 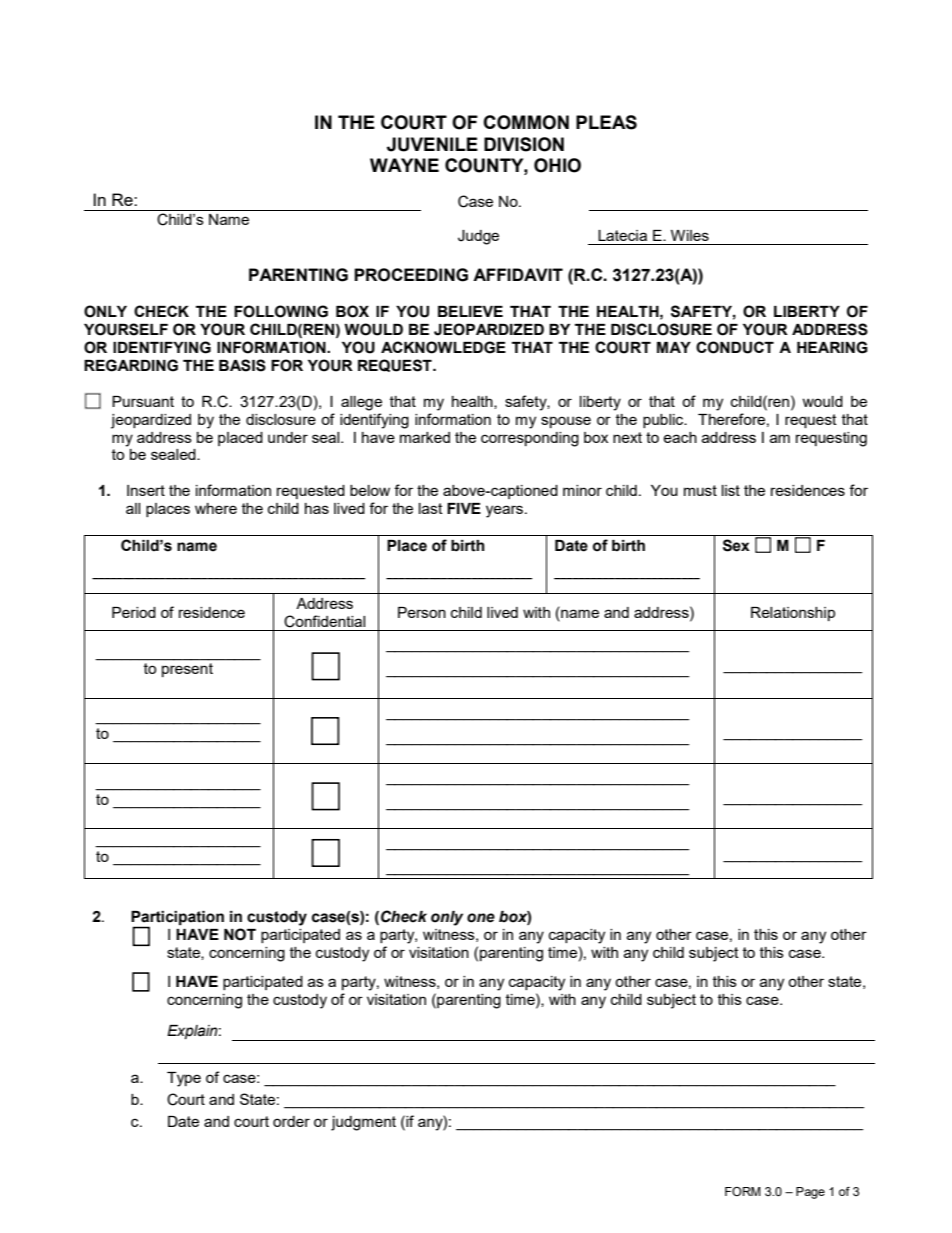 I want to click on Person, so click(x=422, y=612).
